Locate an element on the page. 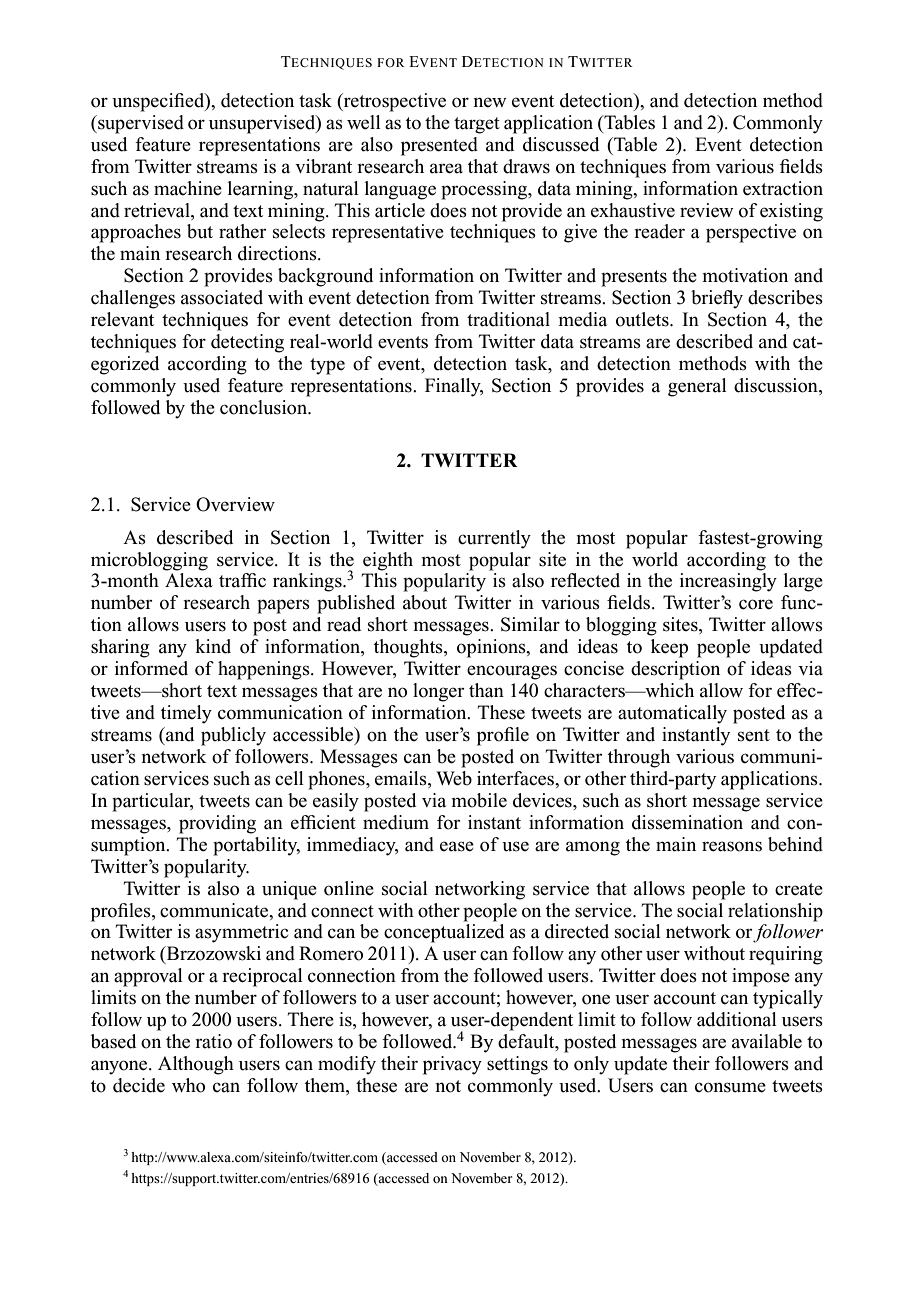  providing is located at coordinates (217, 824).
